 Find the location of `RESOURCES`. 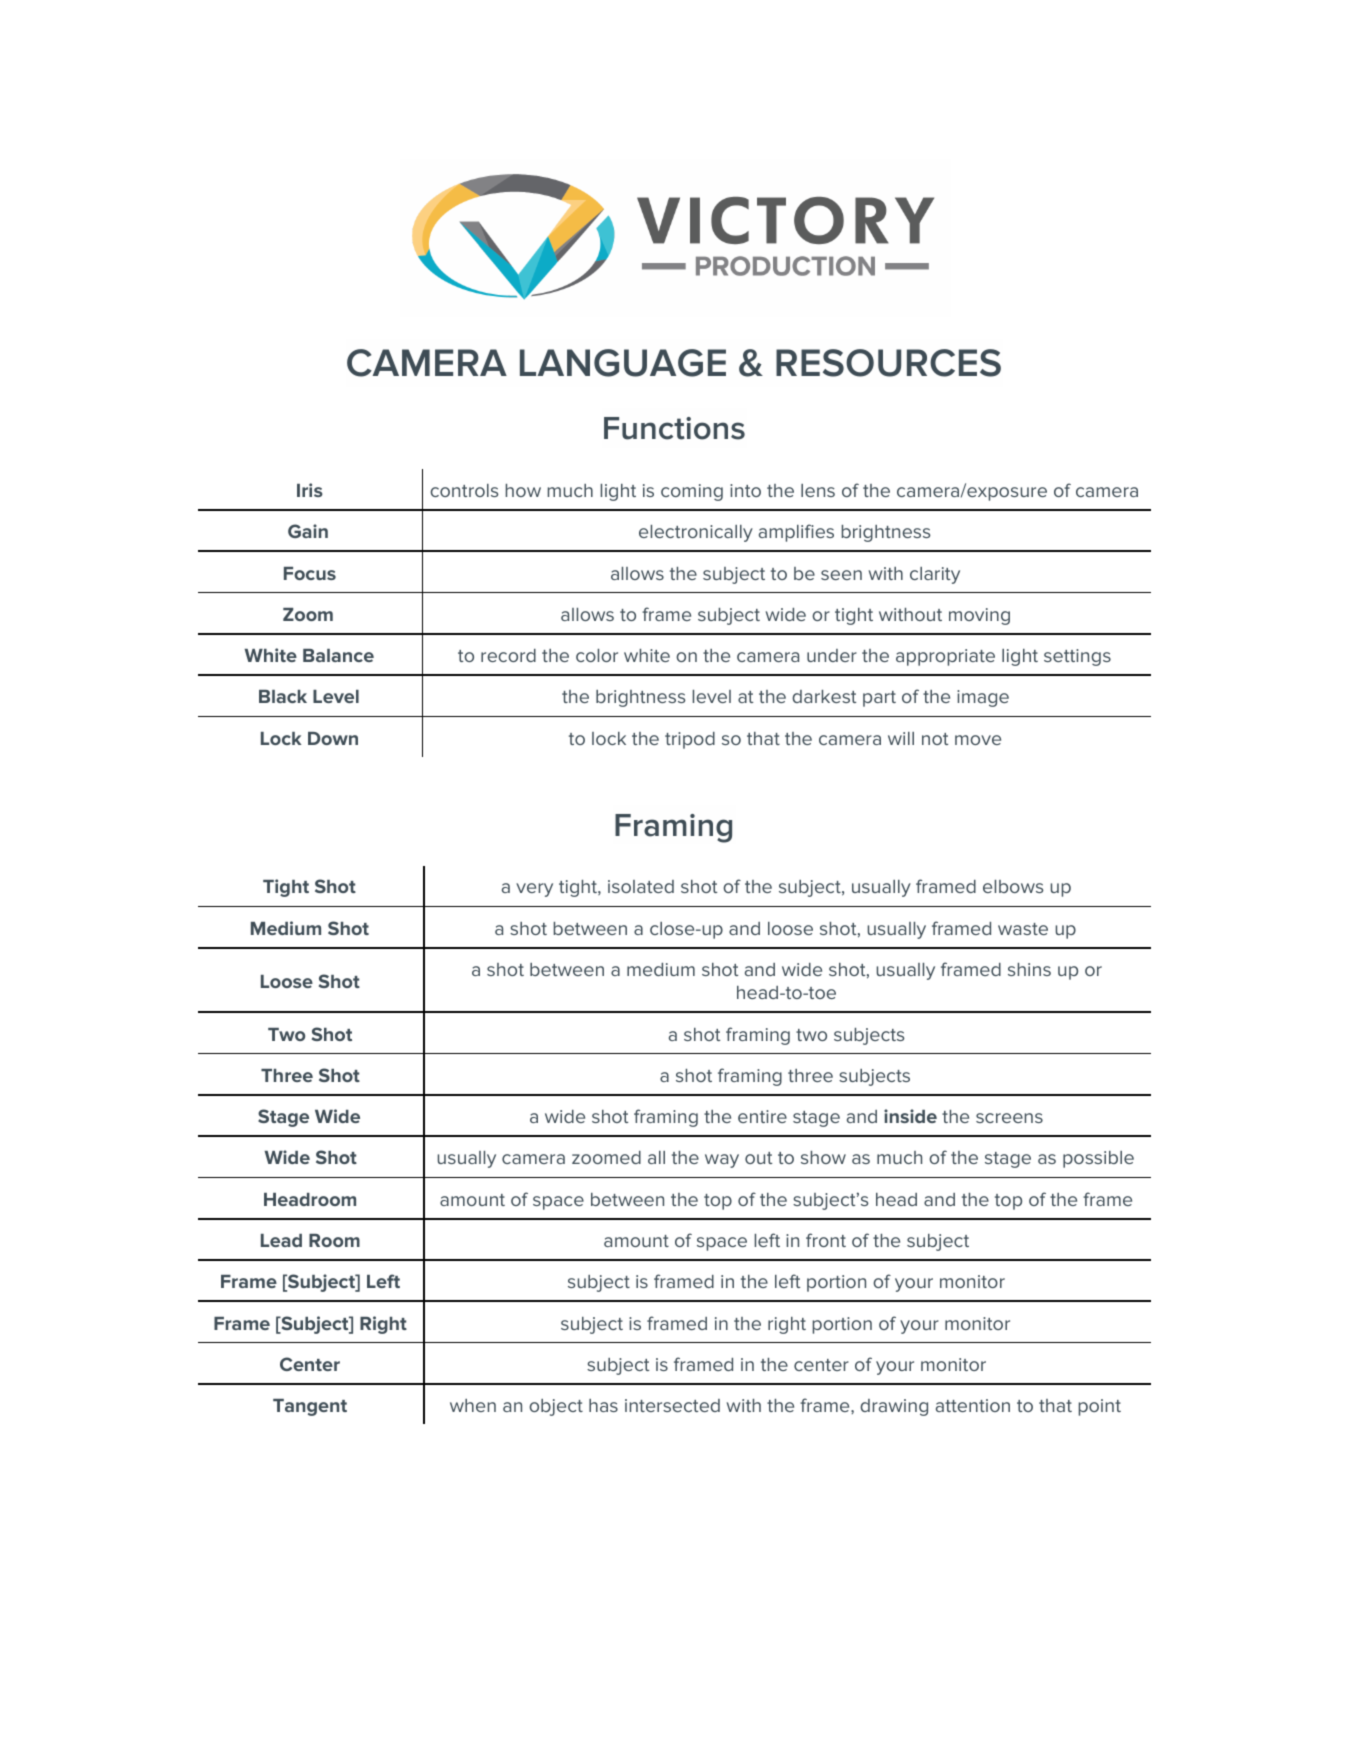

RESOURCES is located at coordinates (888, 363).
